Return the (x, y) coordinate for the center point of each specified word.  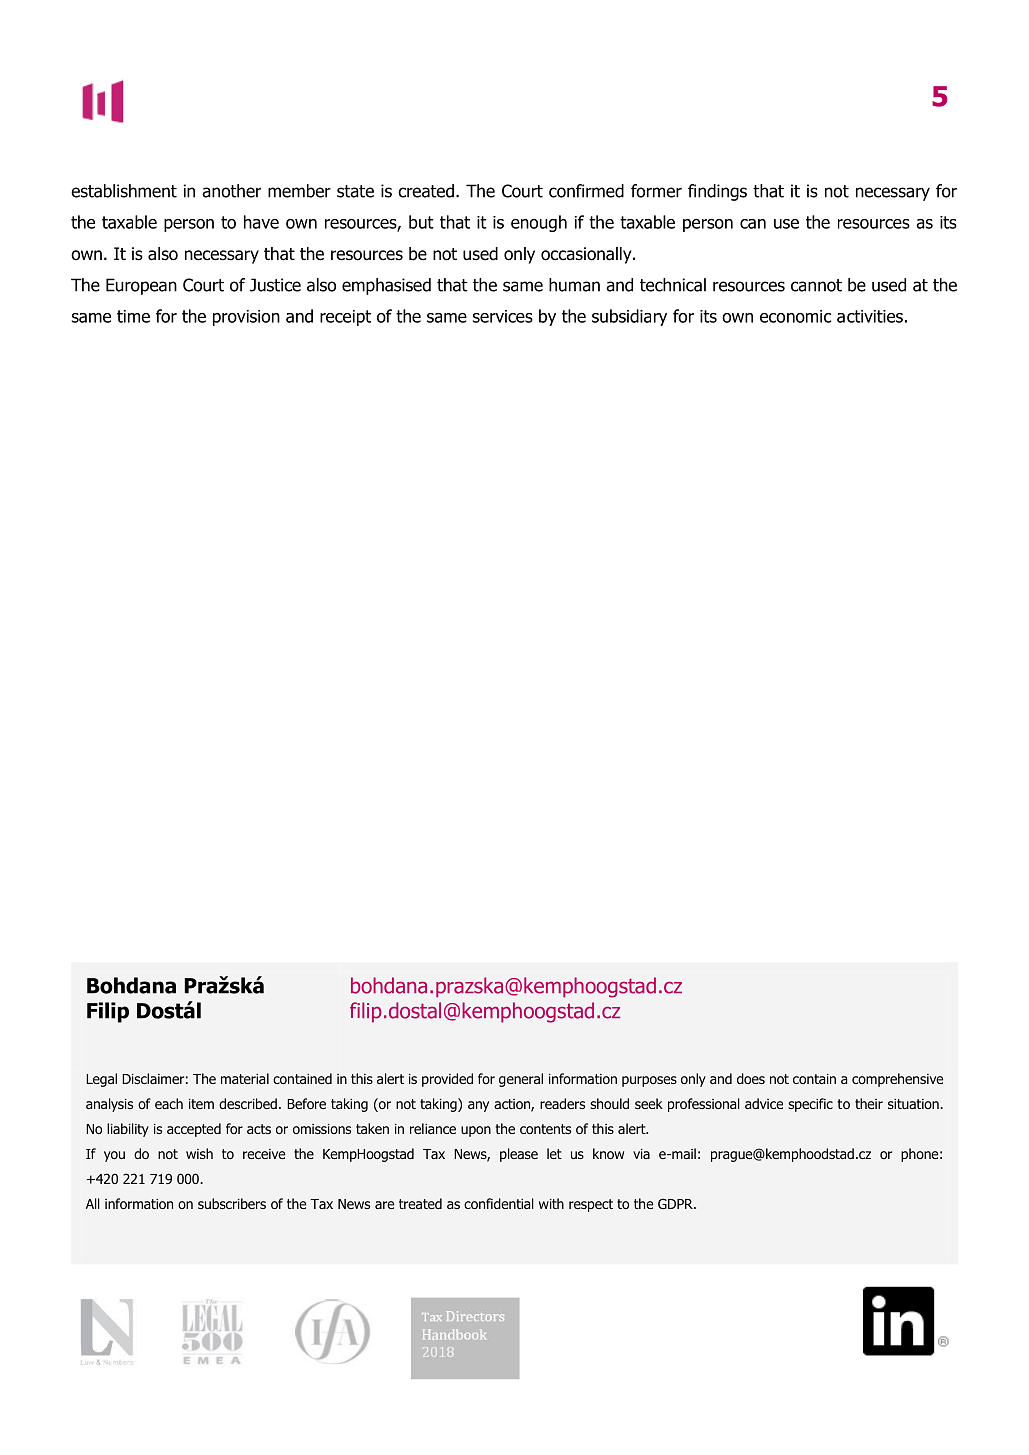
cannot (816, 285)
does (751, 1078)
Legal (101, 1080)
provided (447, 1080)
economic (795, 316)
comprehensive (897, 1080)
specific (810, 1105)
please (519, 1155)
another (231, 191)
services (503, 316)
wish (199, 1153)
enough (539, 223)
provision (246, 318)
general (521, 1080)
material (245, 1078)
